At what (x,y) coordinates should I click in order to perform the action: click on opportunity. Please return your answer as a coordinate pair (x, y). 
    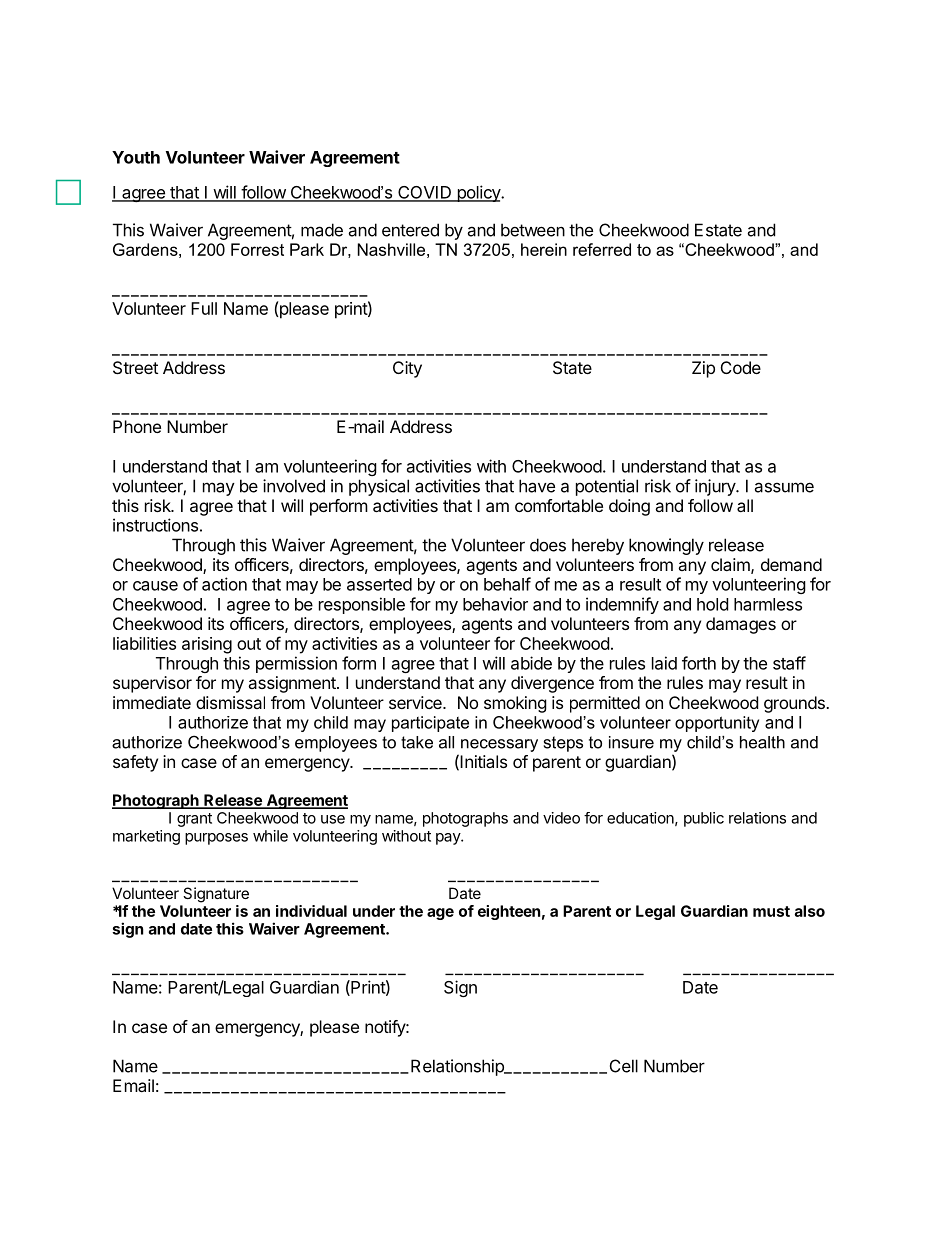
    Looking at the image, I should click on (717, 724).
